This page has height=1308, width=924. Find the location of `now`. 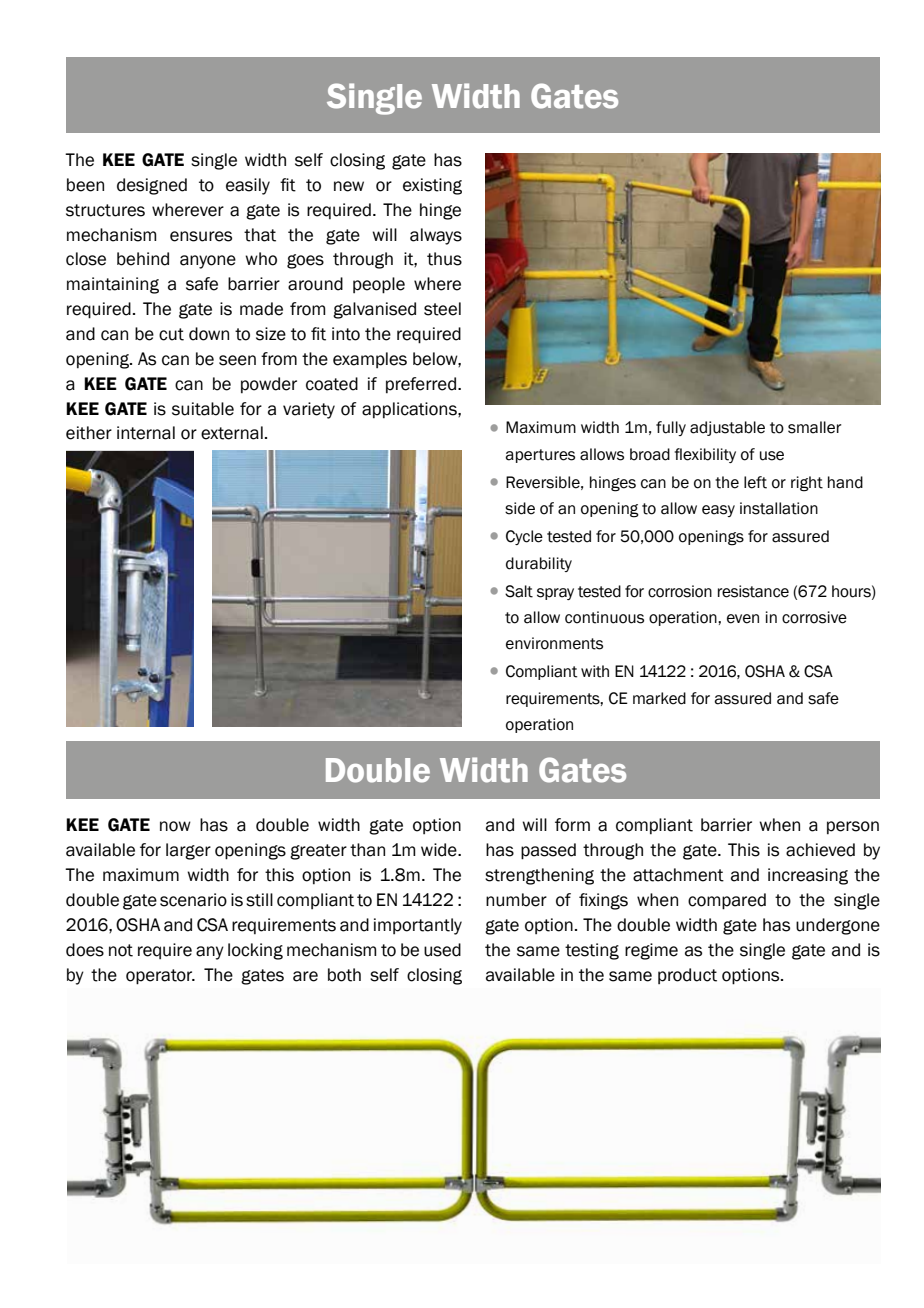

now is located at coordinates (175, 826).
